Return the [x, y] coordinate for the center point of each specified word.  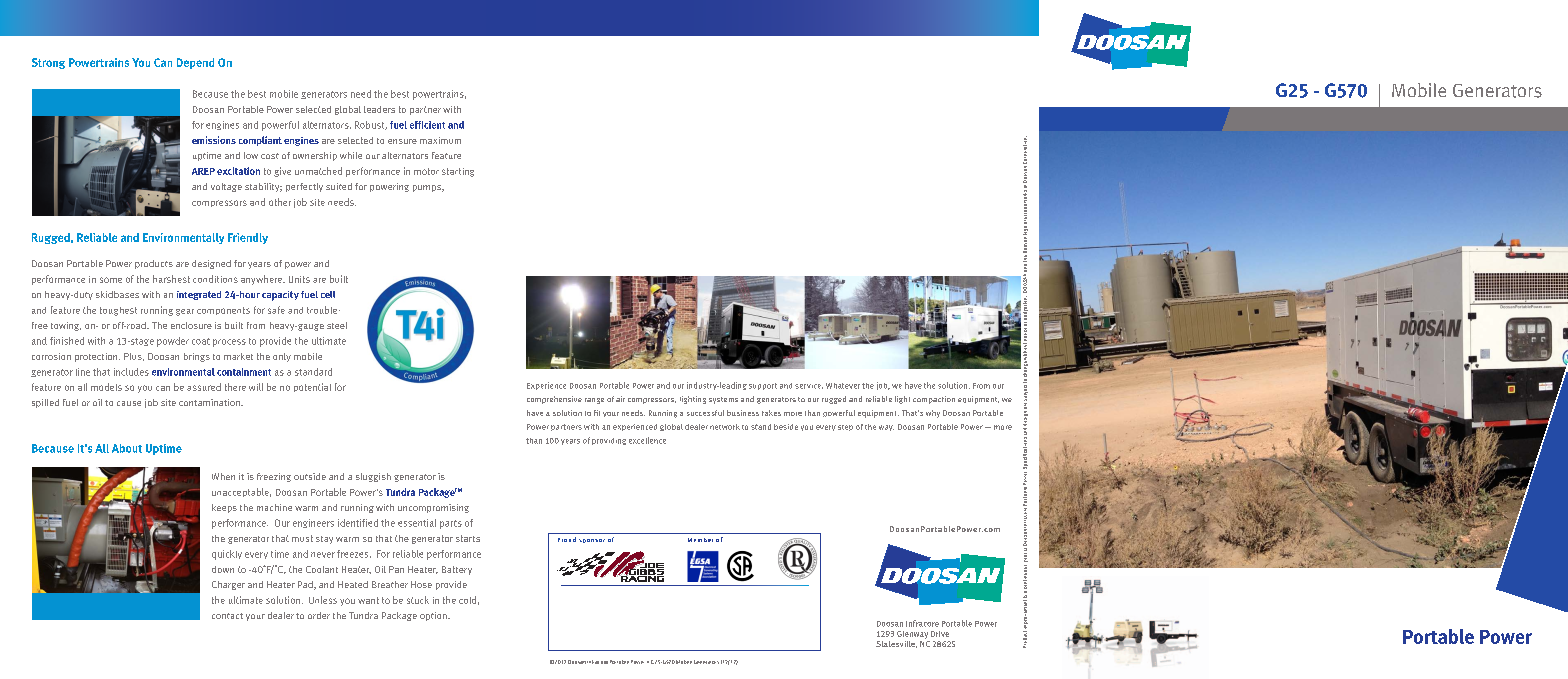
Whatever [843, 386]
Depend [195, 63]
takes [771, 413]
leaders [379, 109]
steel [337, 325]
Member [700, 540]
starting [458, 172]
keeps [224, 508]
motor [426, 171]
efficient [427, 125]
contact [227, 616]
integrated [199, 295]
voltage [226, 187]
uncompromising [433, 508]
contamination [210, 402]
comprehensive [554, 400]
